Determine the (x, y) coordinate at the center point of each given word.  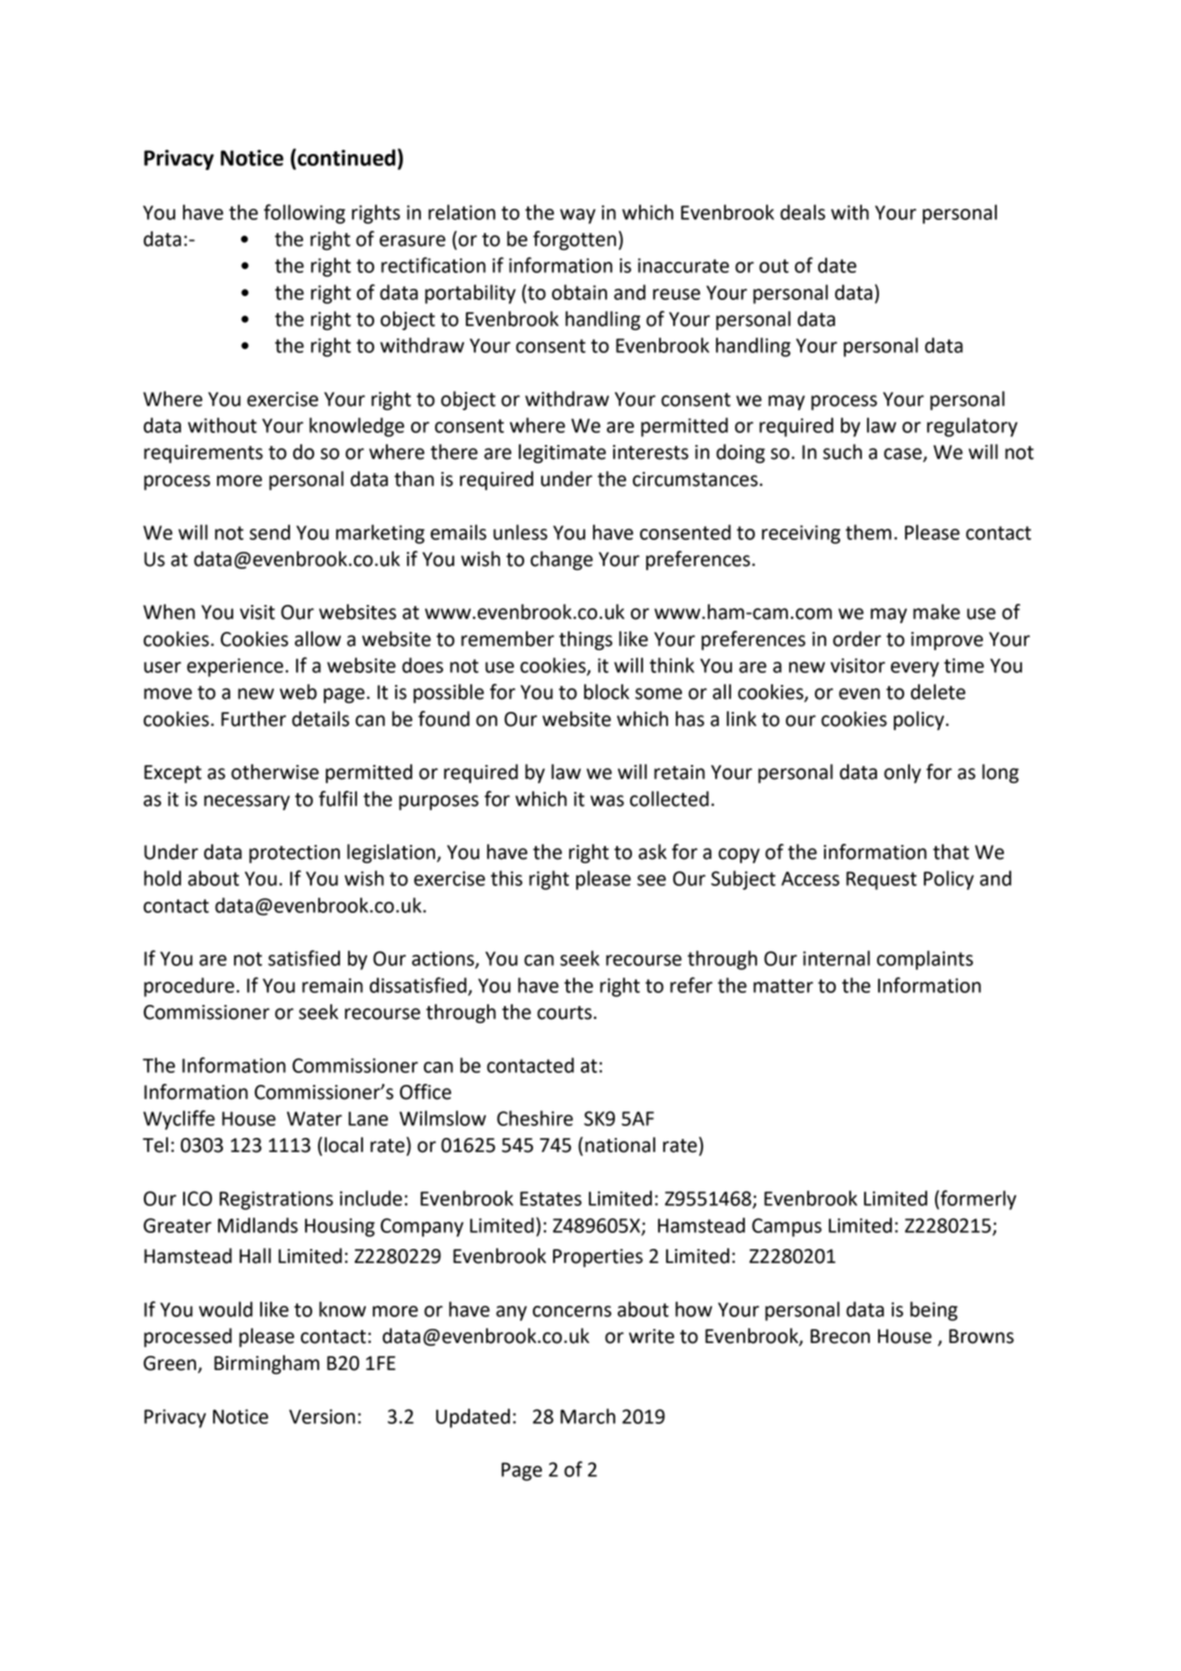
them (868, 532)
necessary (247, 802)
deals (802, 212)
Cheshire (535, 1118)
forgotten (574, 240)
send (270, 532)
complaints (925, 960)
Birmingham (266, 1364)
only (902, 773)
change (561, 560)
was (607, 801)
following (304, 214)
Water (314, 1118)
